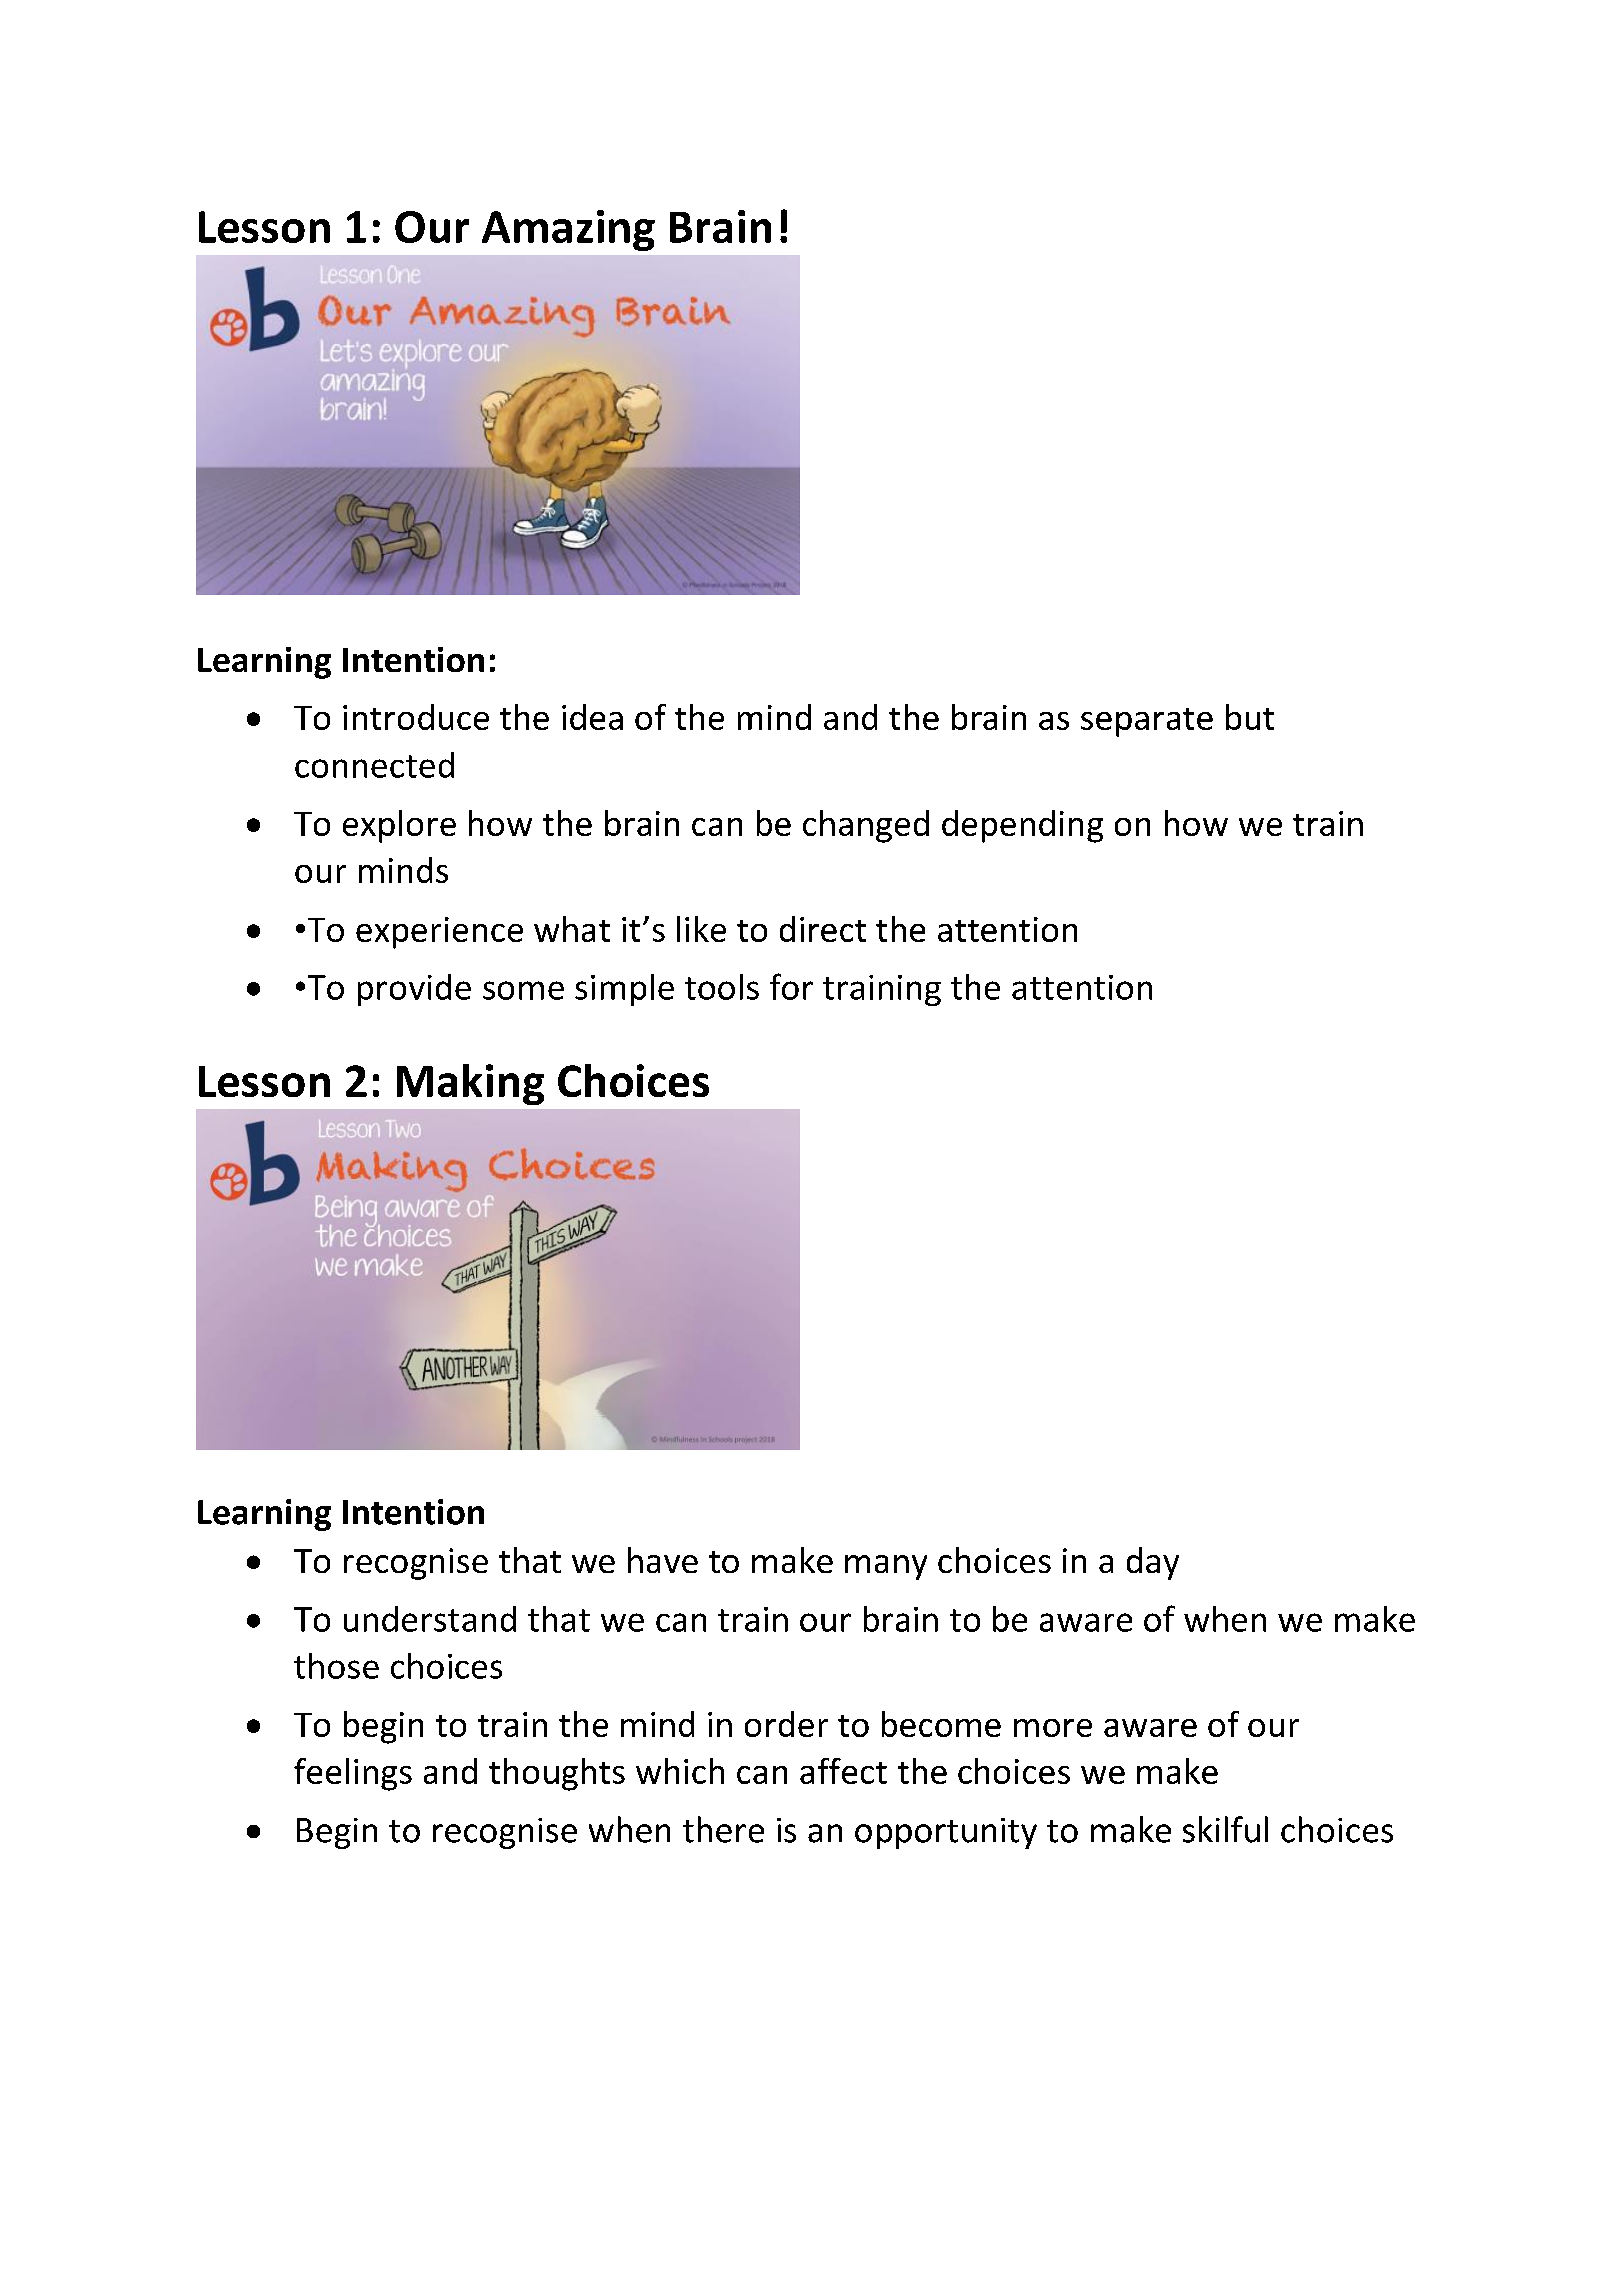 Image resolution: width=1617 pixels, height=2288 pixels. I want to click on Amazing, so click(568, 230).
